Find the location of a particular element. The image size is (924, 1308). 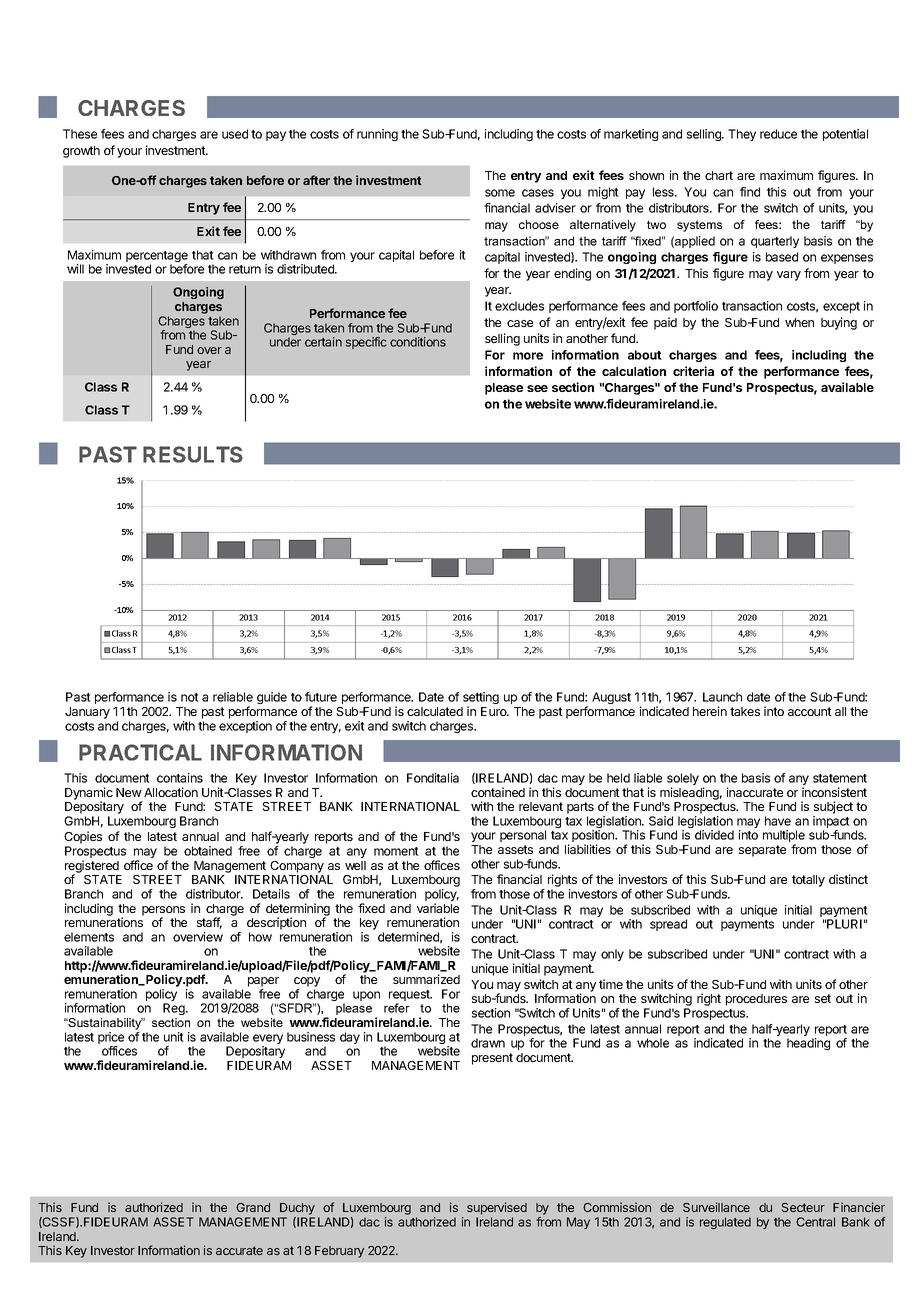

some is located at coordinates (500, 193).
